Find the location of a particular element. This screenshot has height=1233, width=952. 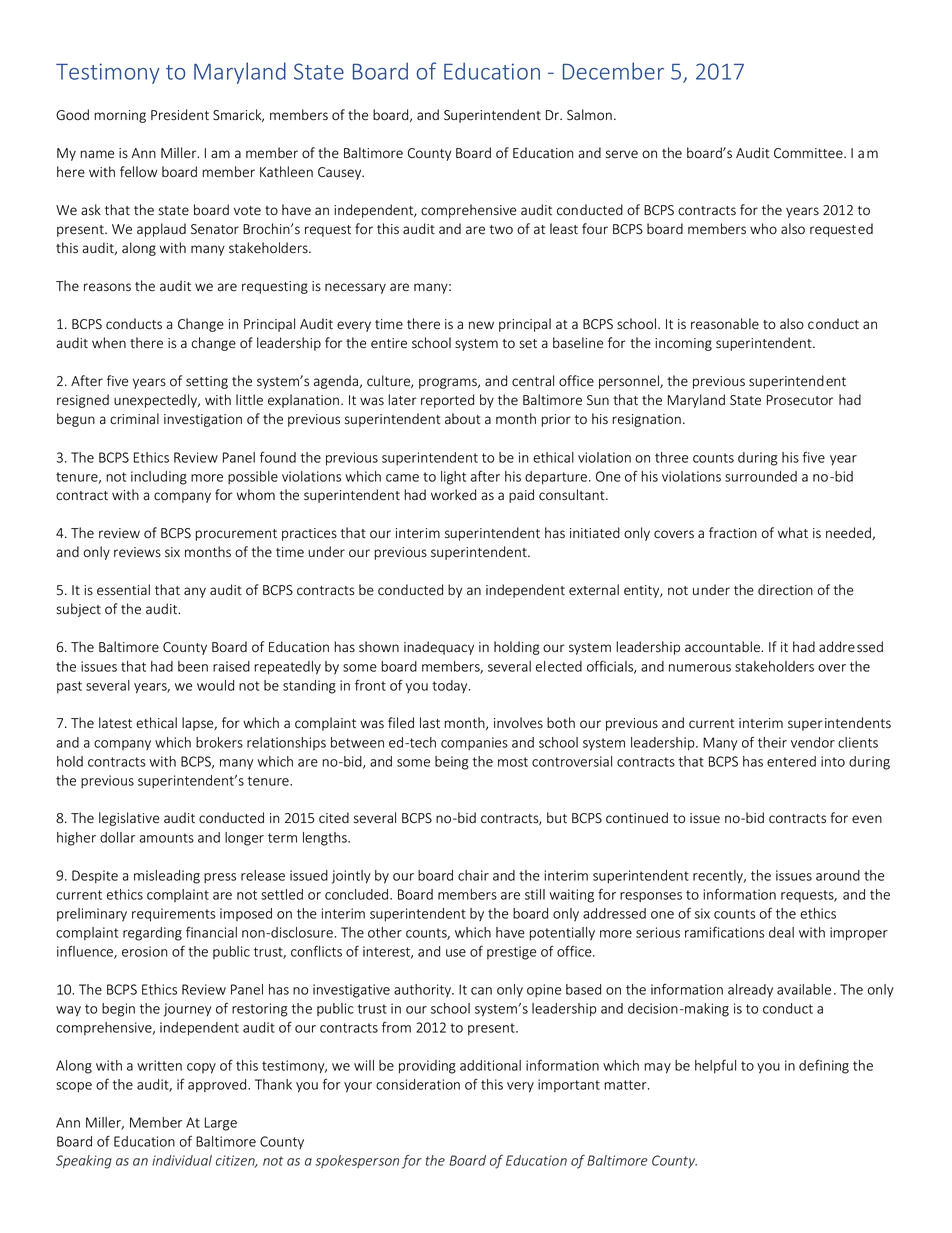

reasonable is located at coordinates (725, 324).
